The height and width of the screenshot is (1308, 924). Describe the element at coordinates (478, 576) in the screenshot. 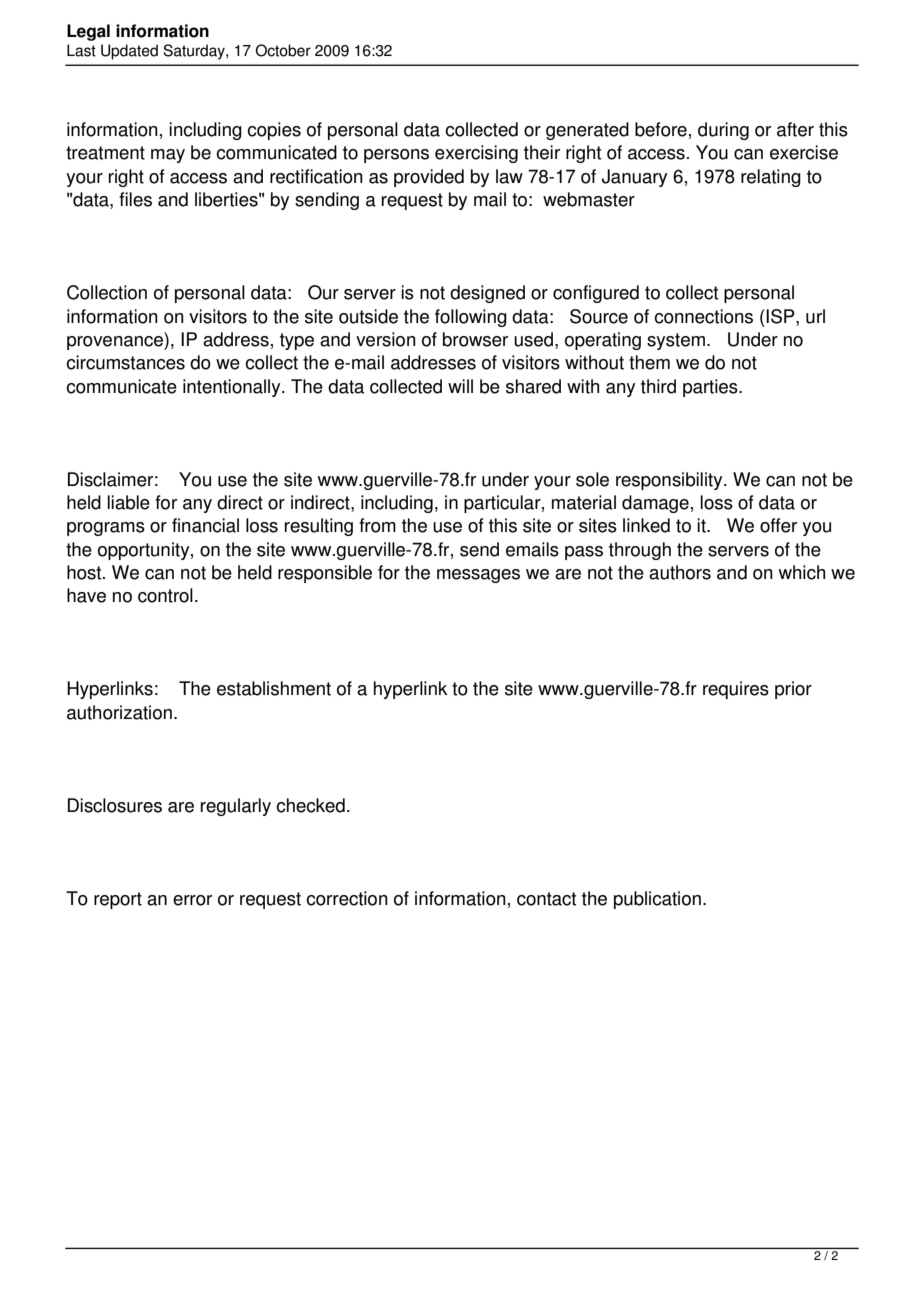

I see `messages` at that location.
